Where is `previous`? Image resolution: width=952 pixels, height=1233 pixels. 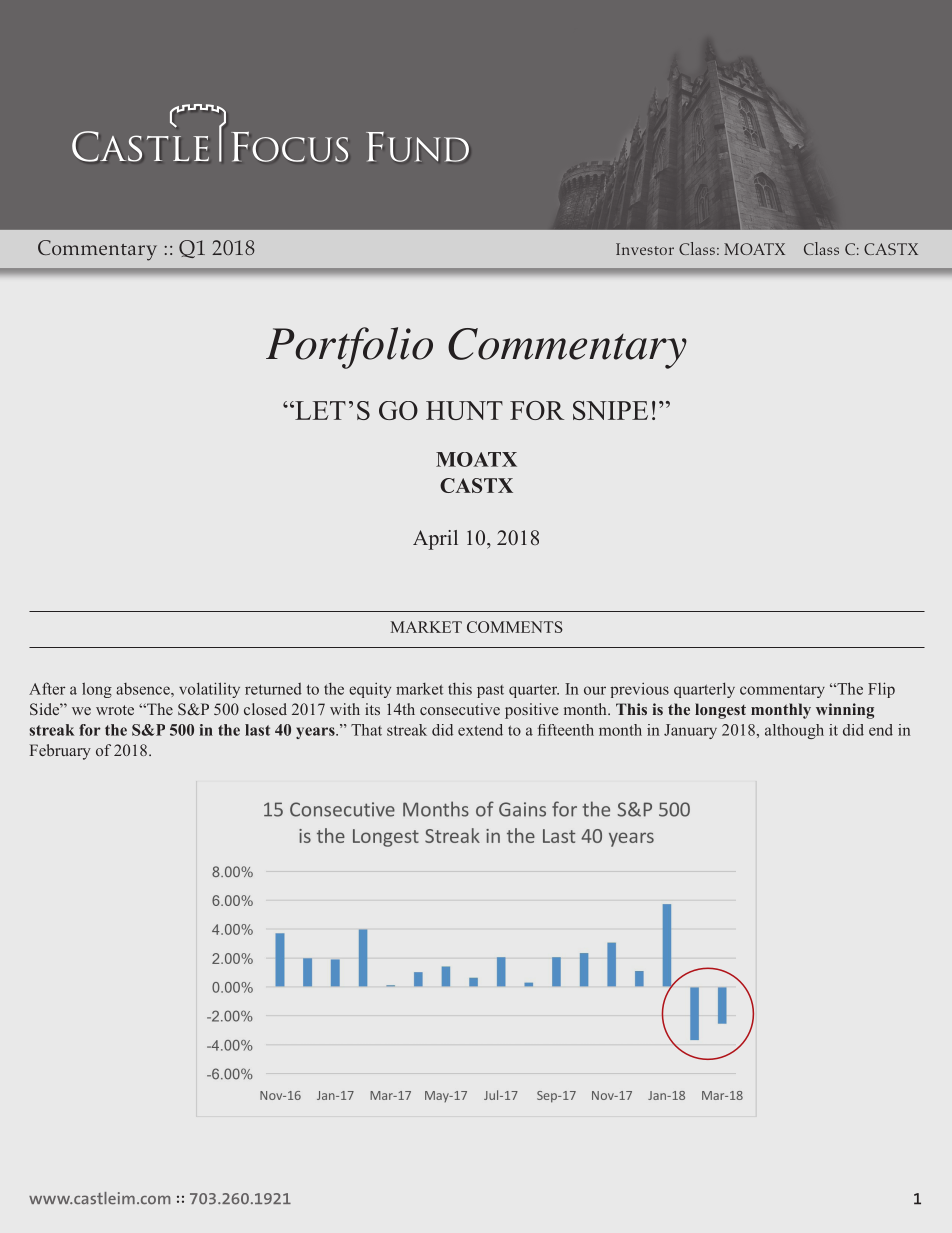 previous is located at coordinates (639, 690).
